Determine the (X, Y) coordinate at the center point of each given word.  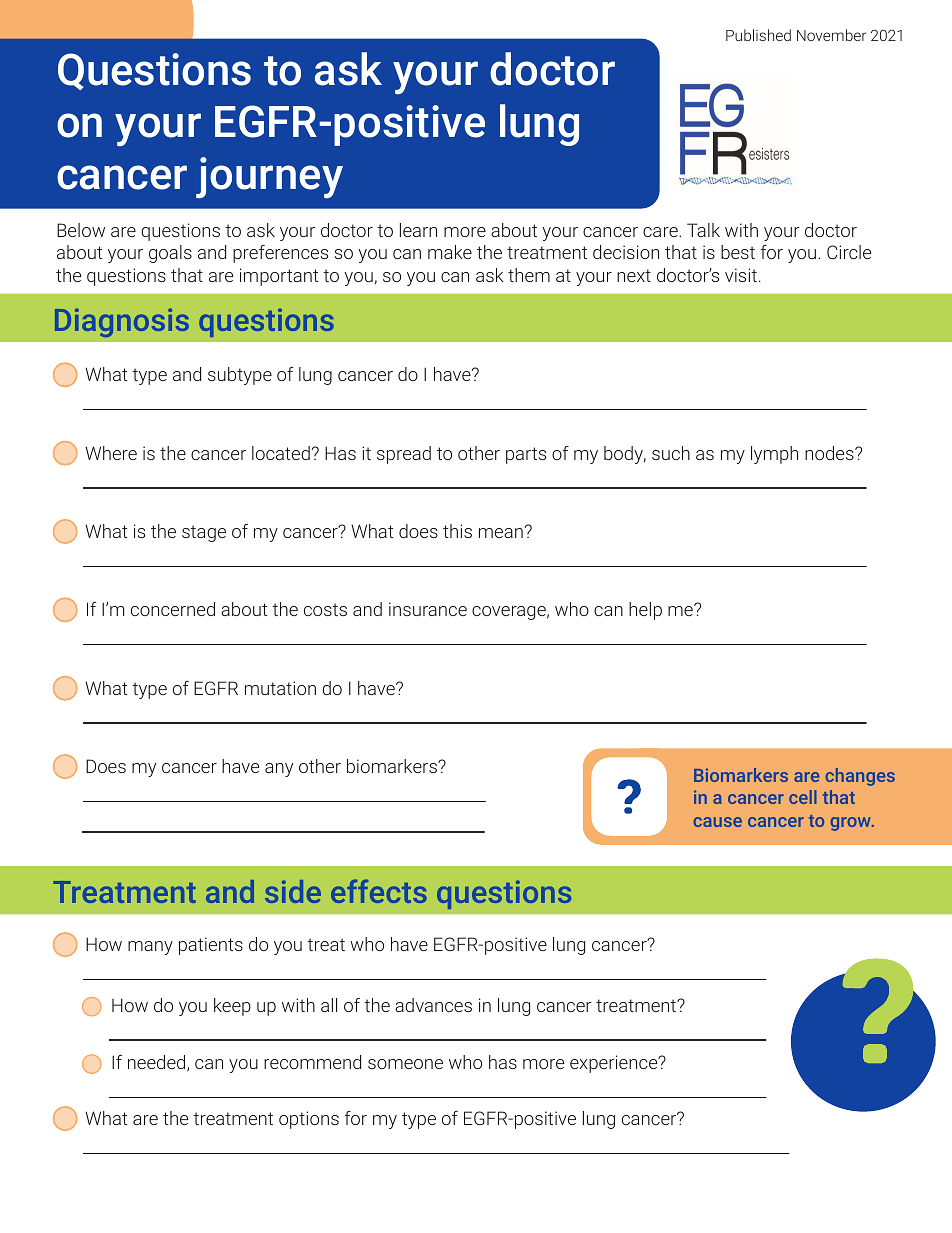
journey (269, 178)
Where (111, 453)
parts (526, 455)
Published (758, 35)
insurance (428, 609)
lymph (774, 455)
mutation (280, 688)
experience (615, 1064)
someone (405, 1064)
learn (418, 230)
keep (232, 1007)
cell (803, 797)
